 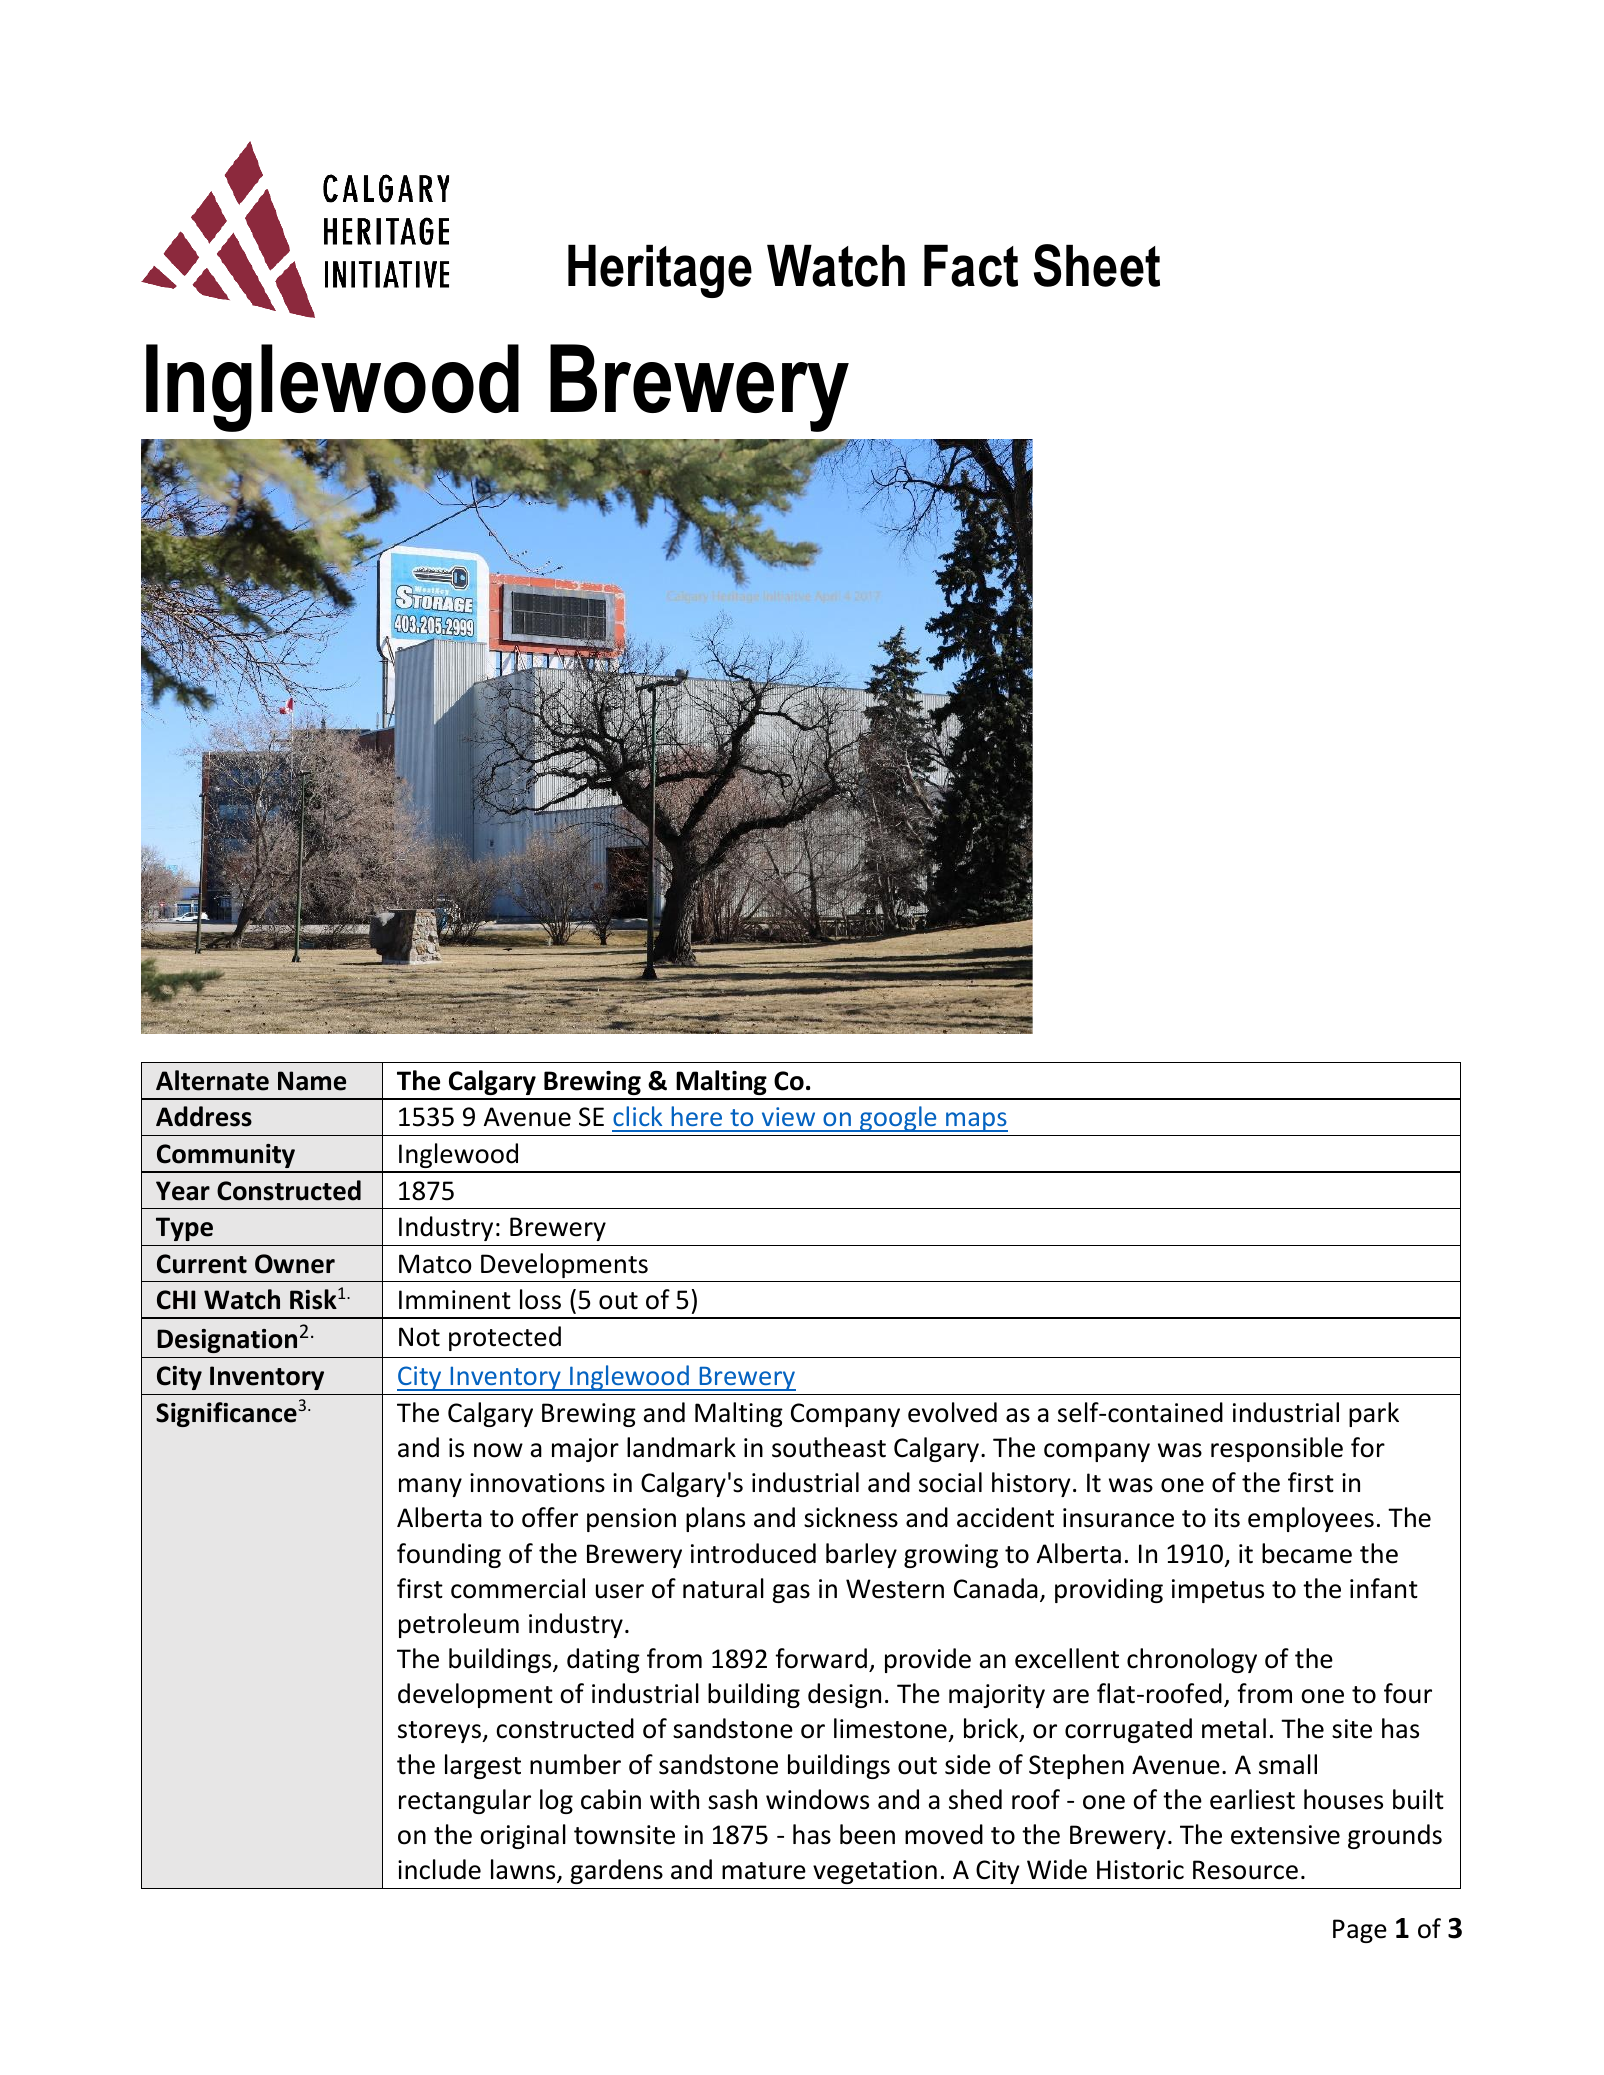 What do you see at coordinates (312, 1081) in the screenshot?
I see `Name` at bounding box center [312, 1081].
